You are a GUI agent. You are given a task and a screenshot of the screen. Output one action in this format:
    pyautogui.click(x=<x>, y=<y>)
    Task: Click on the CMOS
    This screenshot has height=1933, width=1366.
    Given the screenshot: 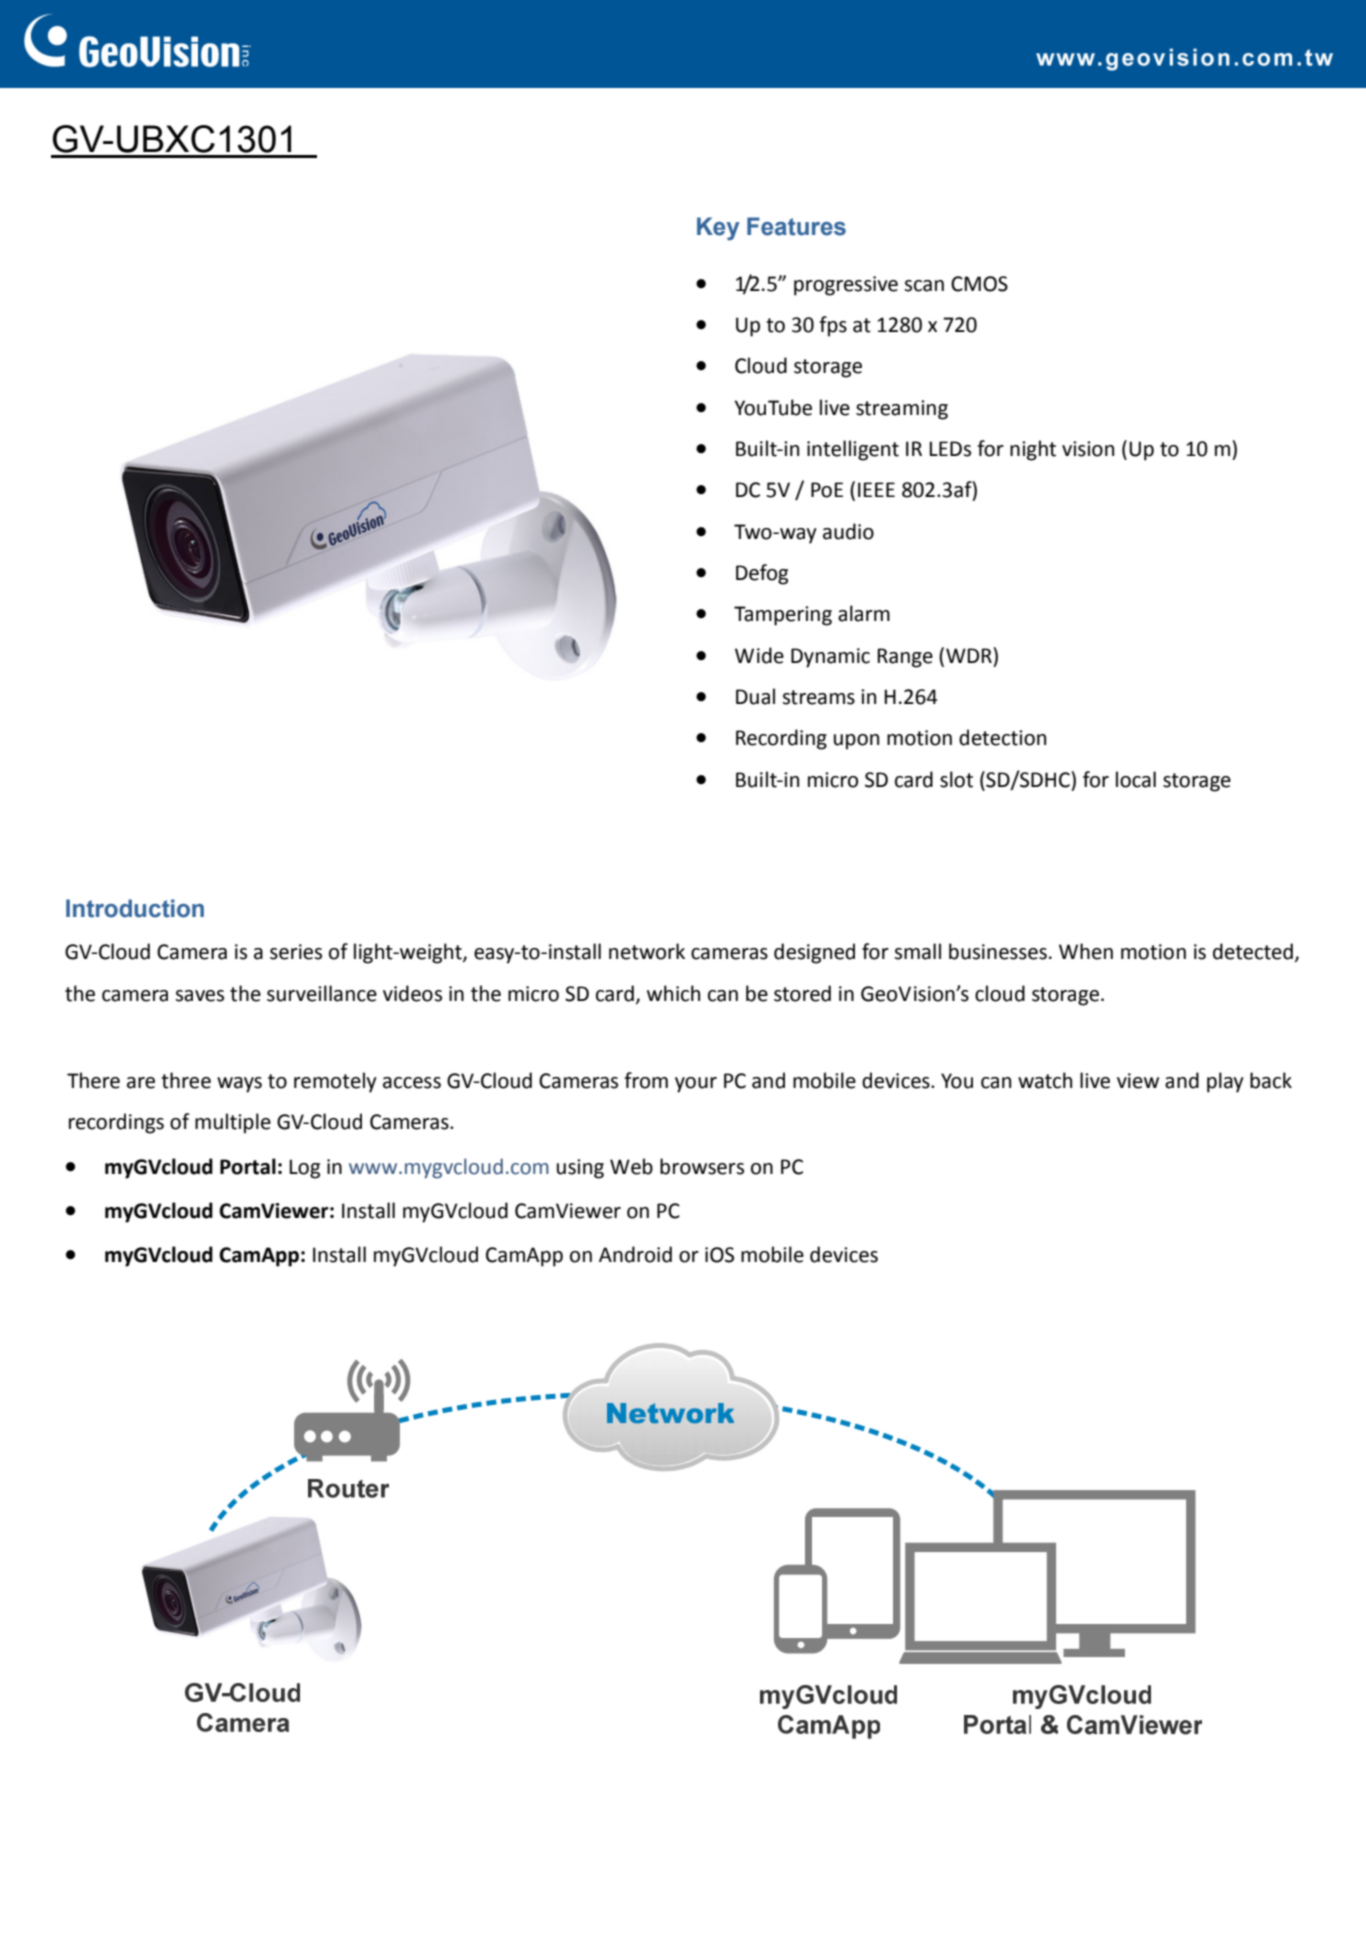 What is the action you would take?
    pyautogui.click(x=979, y=284)
